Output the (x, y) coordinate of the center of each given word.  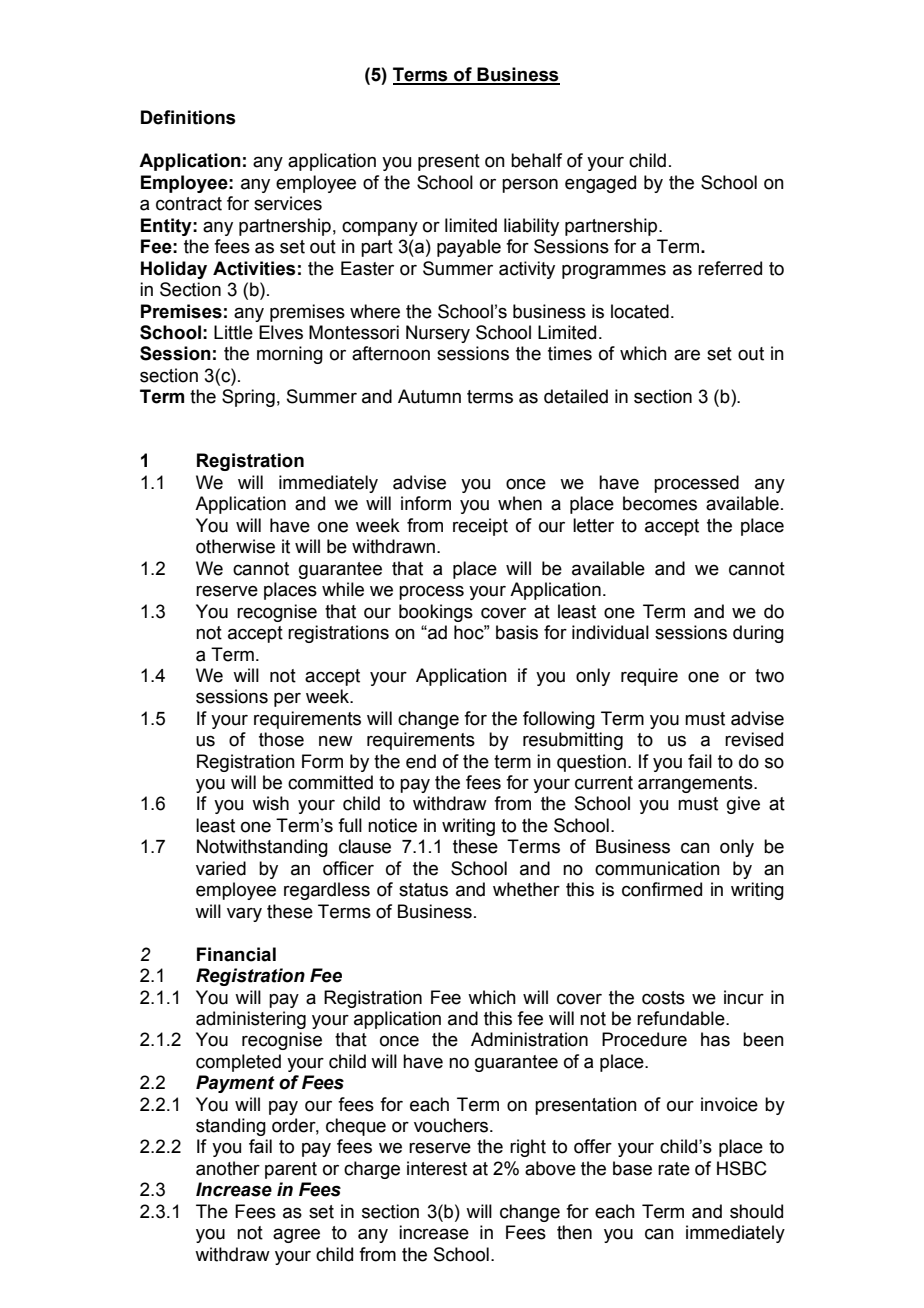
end (421, 761)
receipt (480, 527)
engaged (600, 184)
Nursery (438, 334)
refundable (682, 1018)
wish (270, 803)
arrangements (696, 784)
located (640, 311)
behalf (536, 160)
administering (251, 1020)
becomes (660, 503)
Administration (529, 1039)
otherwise (235, 546)
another (228, 1168)
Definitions (188, 117)
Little (233, 332)
